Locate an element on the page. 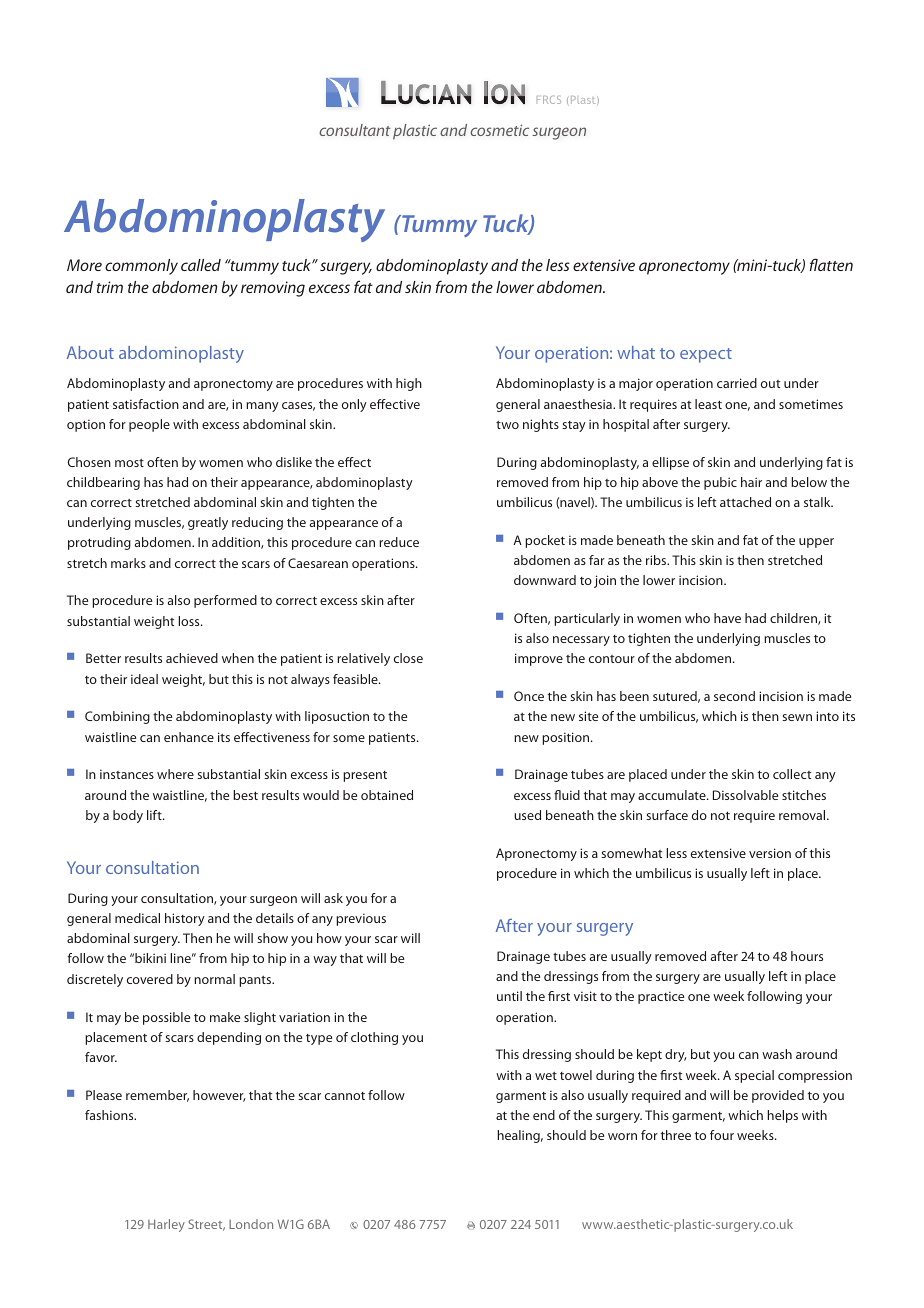  cosmetic is located at coordinates (499, 130).
